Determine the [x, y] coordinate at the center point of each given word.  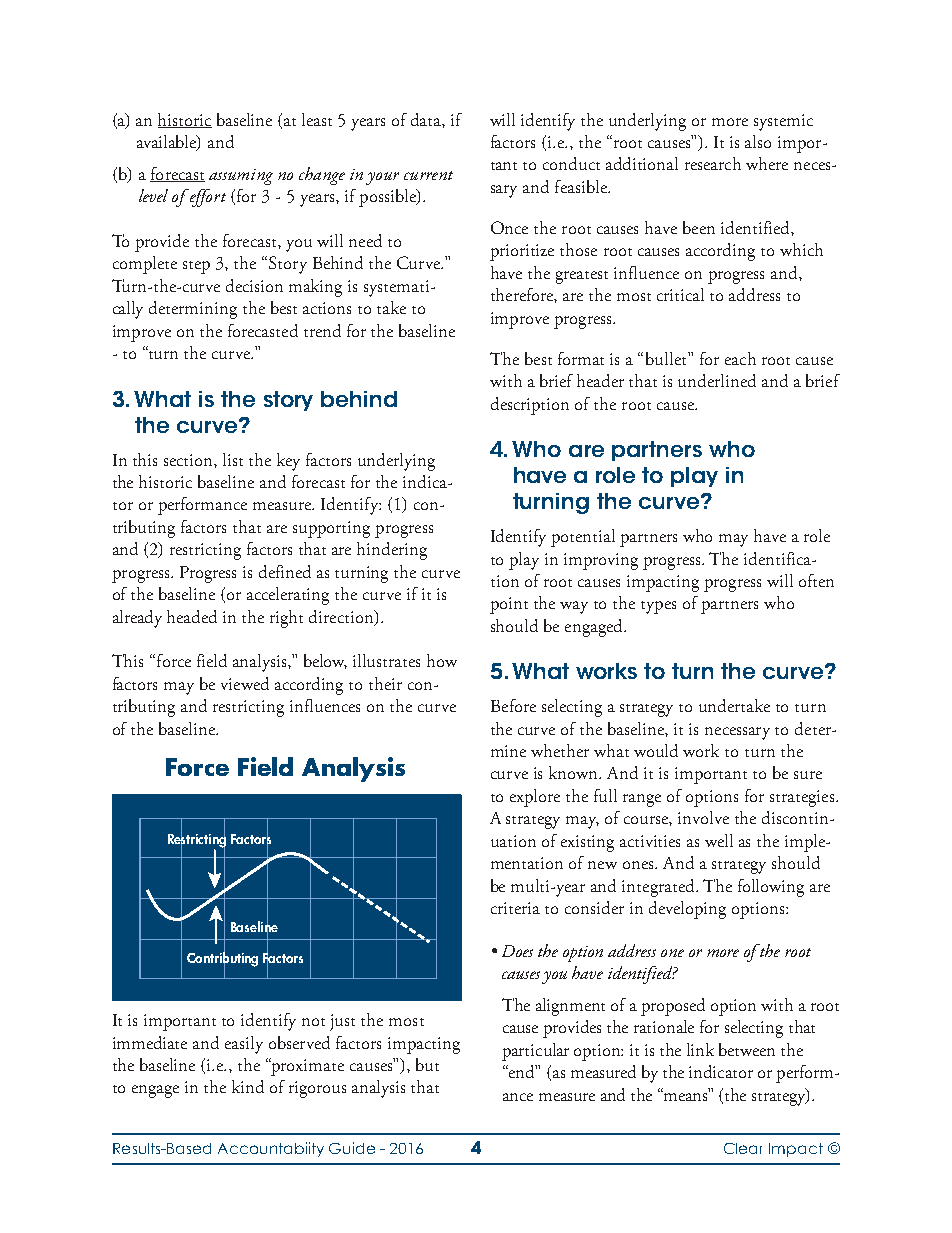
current [428, 175]
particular [535, 1052]
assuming [241, 177]
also [758, 141]
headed [192, 616]
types [658, 607]
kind [248, 1086]
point [509, 605]
